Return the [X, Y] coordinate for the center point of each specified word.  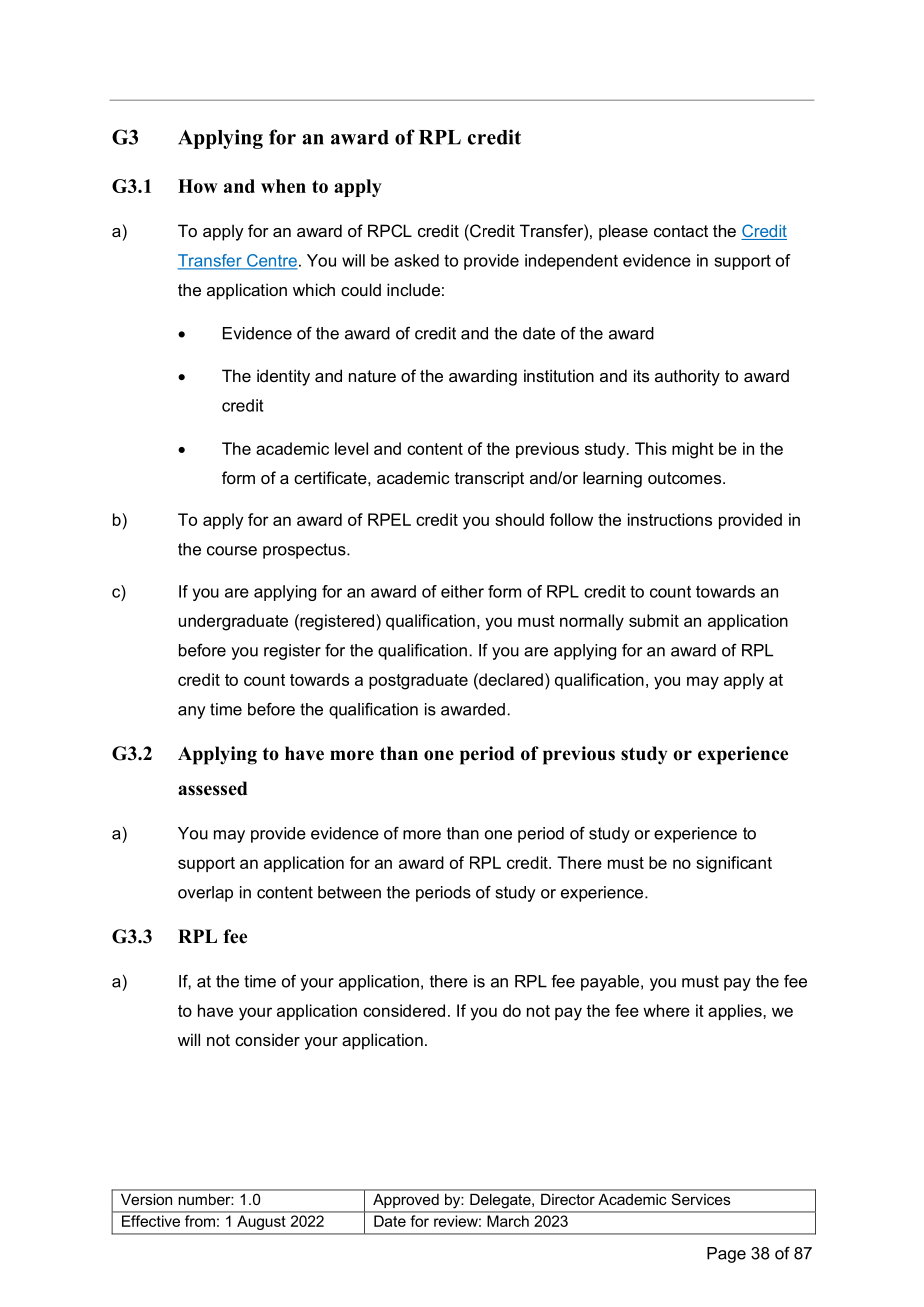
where [666, 1010]
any [191, 712]
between [349, 892]
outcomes [686, 478]
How [198, 186]
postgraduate [418, 681]
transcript [489, 479]
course [232, 551]
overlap [205, 894]
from [200, 1221]
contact [681, 231]
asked [416, 260]
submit [654, 620]
